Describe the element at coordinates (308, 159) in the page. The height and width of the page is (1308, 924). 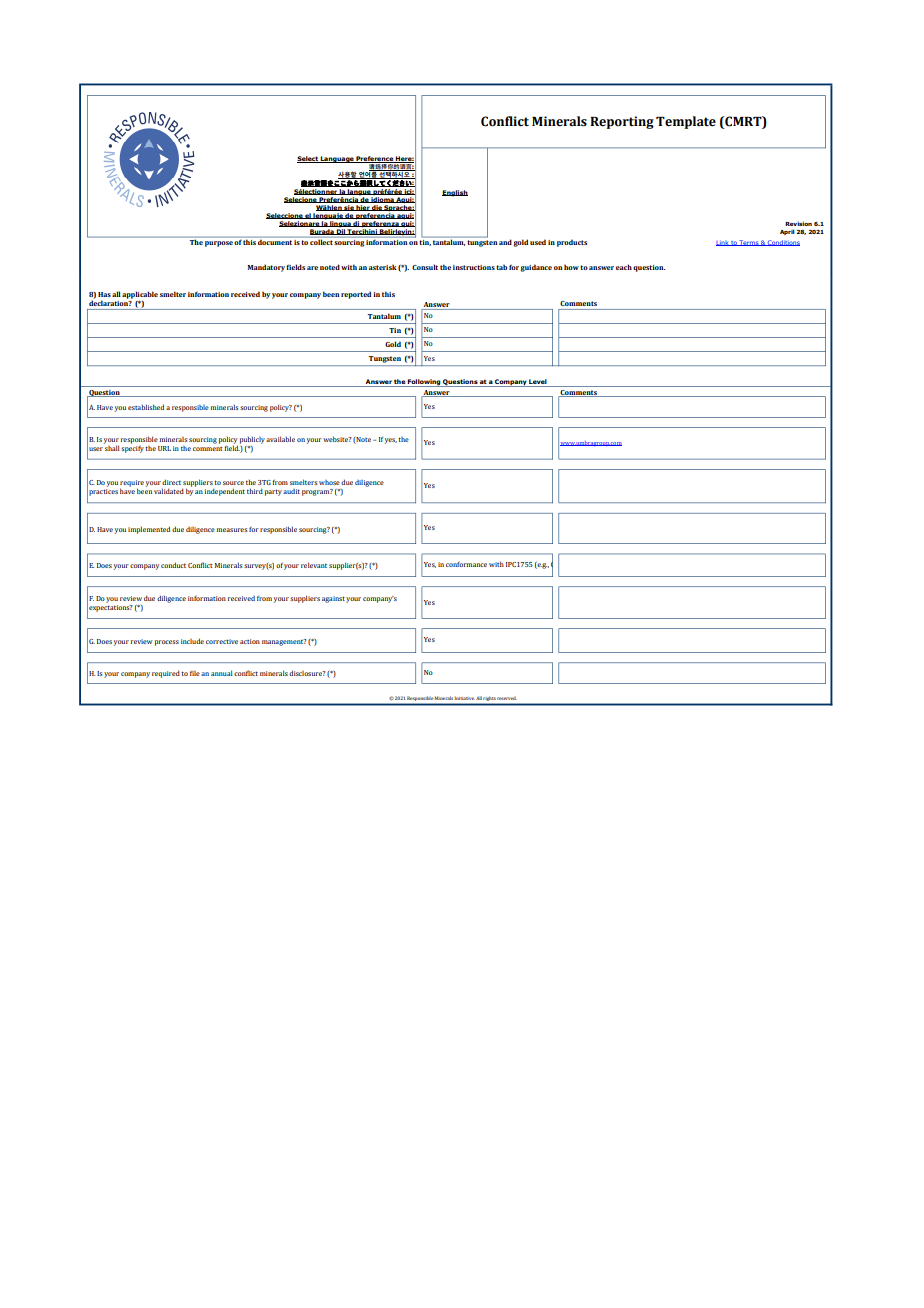
I see `Select` at that location.
